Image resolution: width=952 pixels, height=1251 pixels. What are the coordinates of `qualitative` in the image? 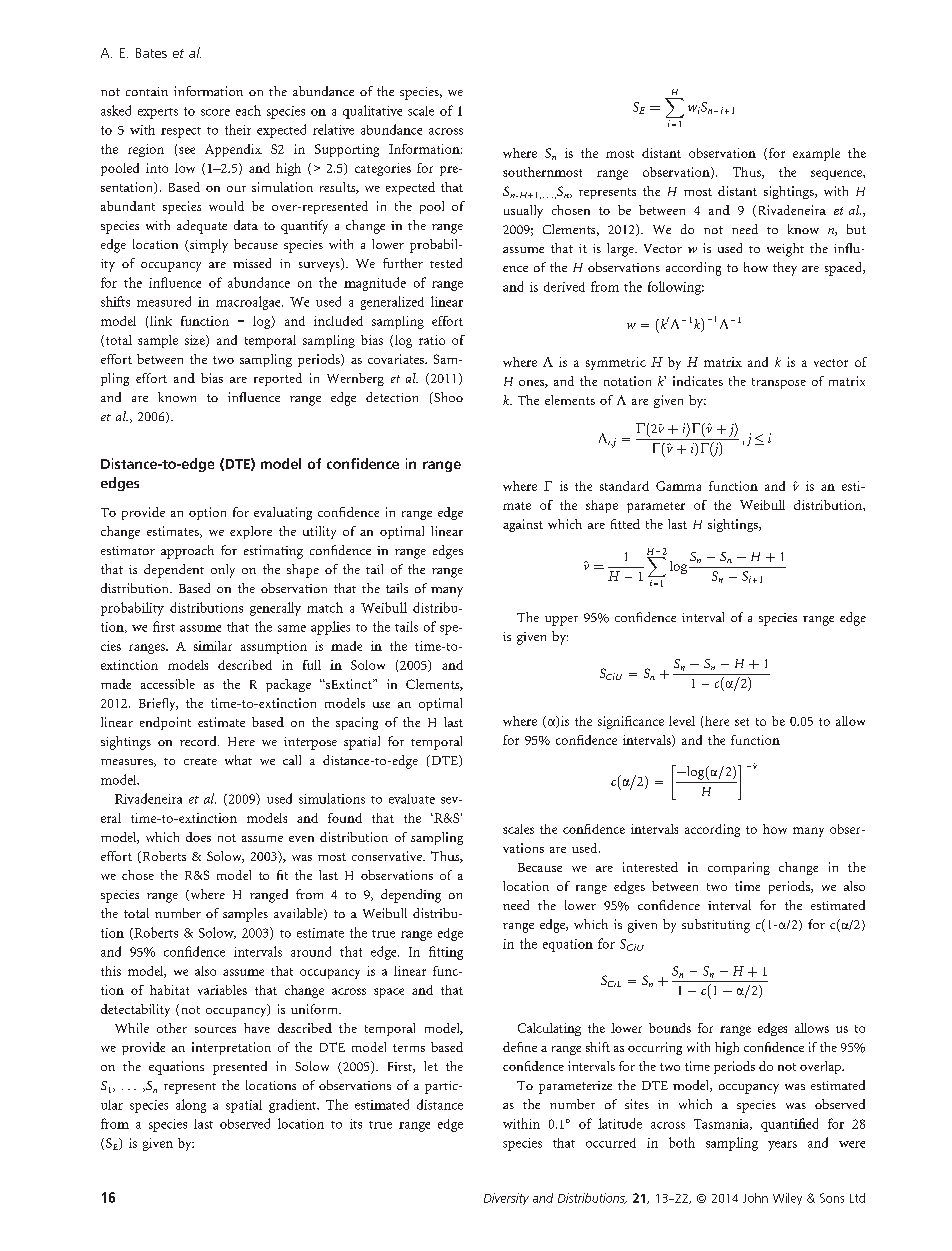 It's located at (372, 112).
